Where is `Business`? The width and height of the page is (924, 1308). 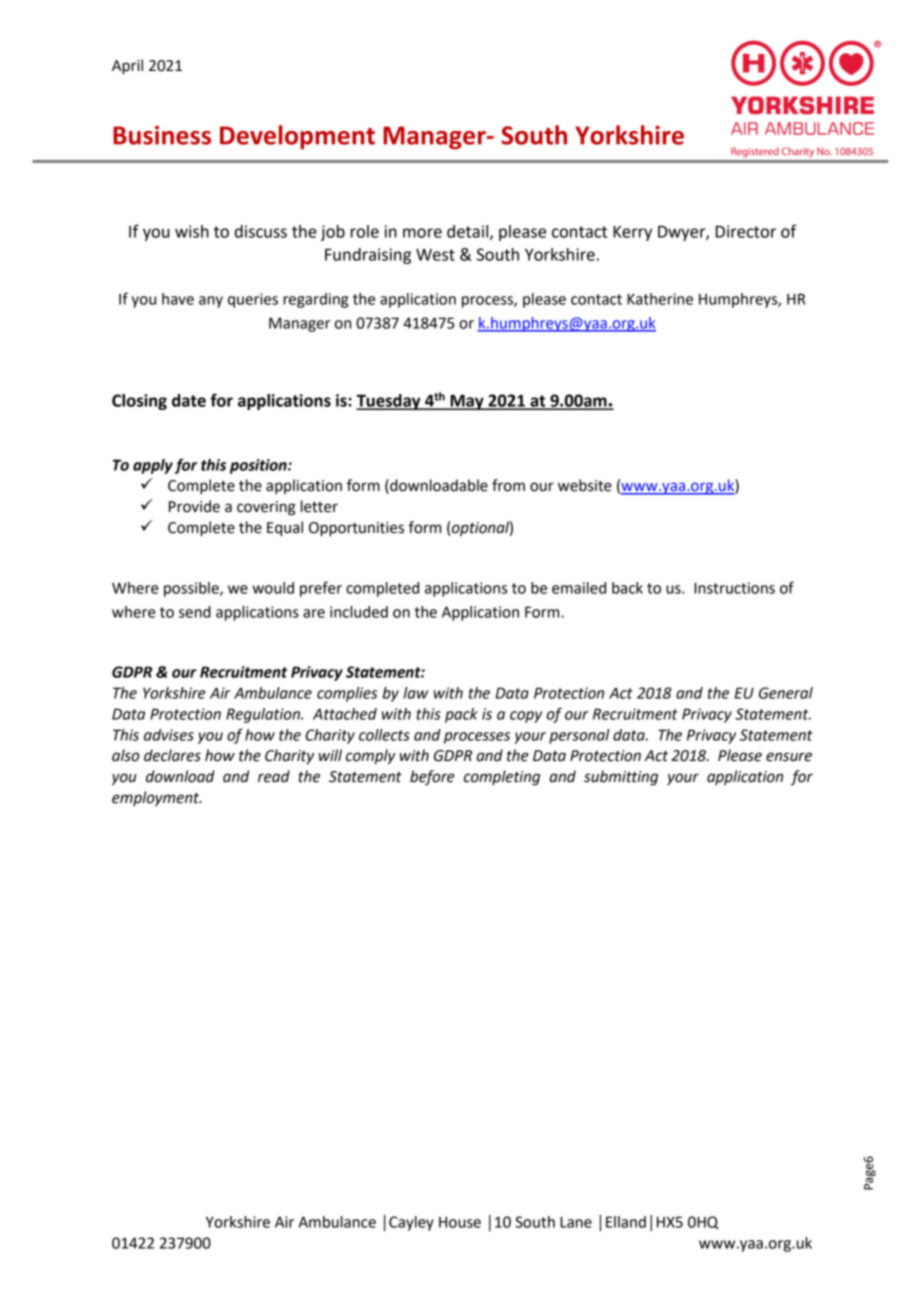 Business is located at coordinates (162, 135).
